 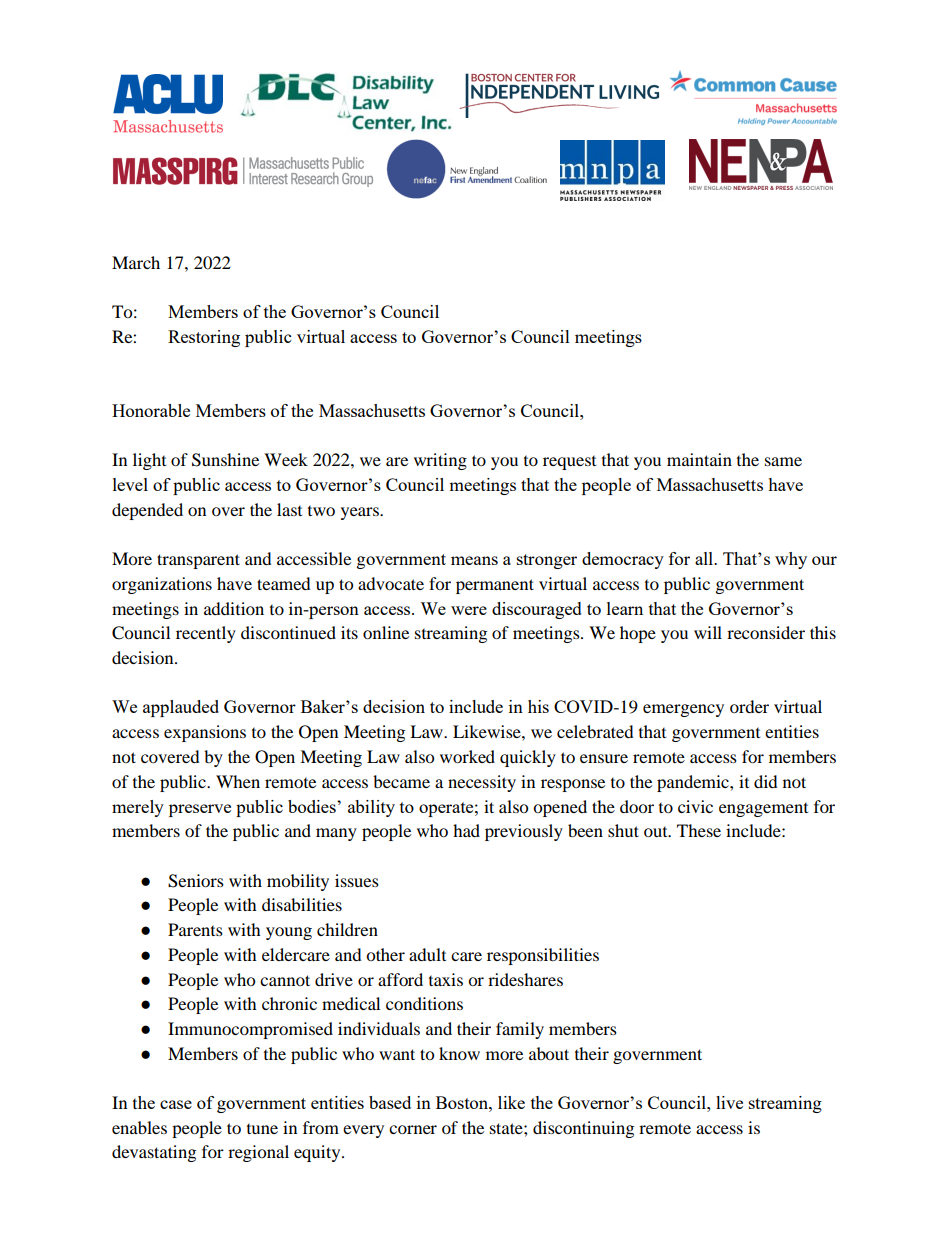 What do you see at coordinates (413, 1129) in the image?
I see `corner` at bounding box center [413, 1129].
